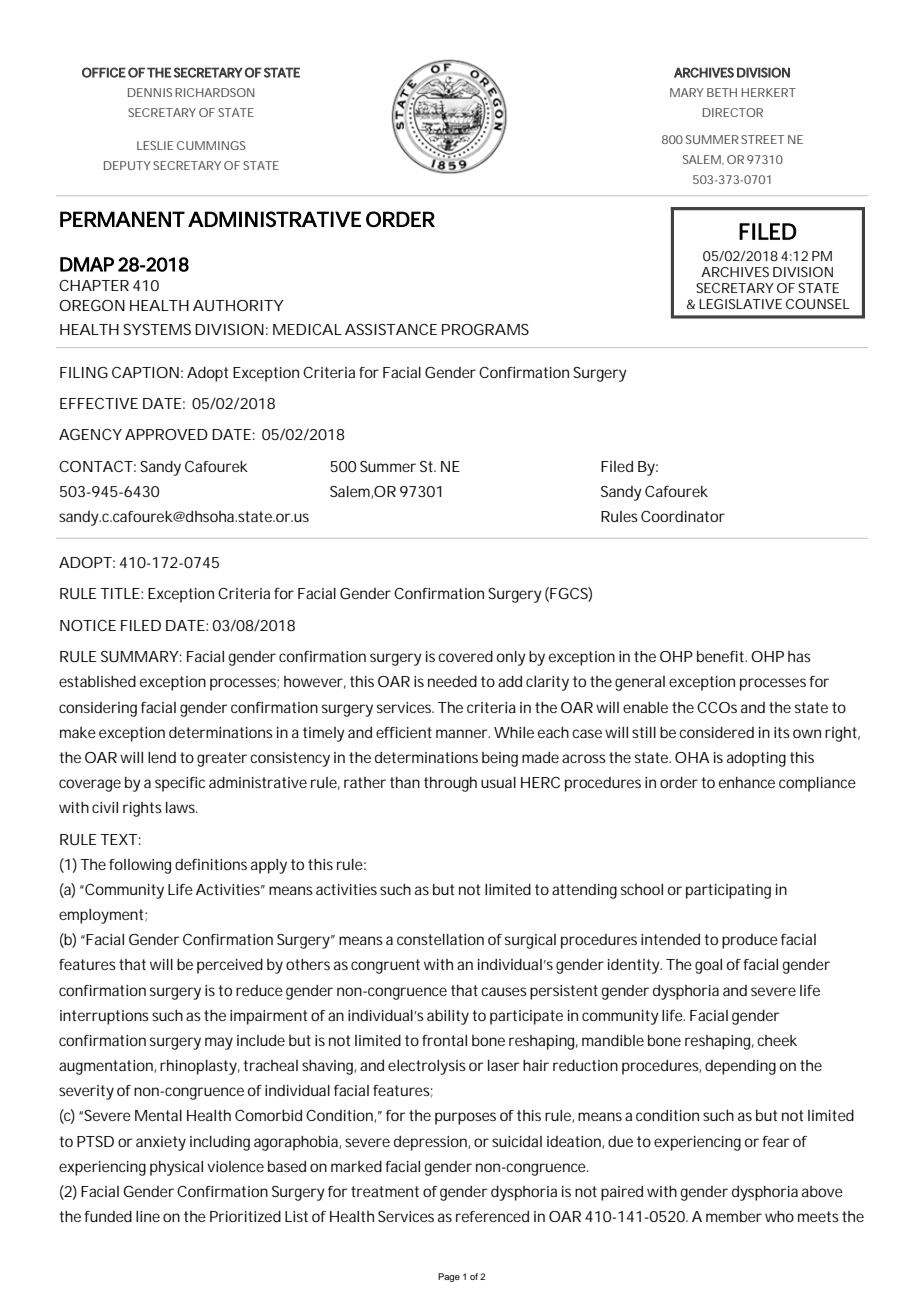  What do you see at coordinates (733, 112) in the document?
I see `DIRECTOR` at bounding box center [733, 112].
